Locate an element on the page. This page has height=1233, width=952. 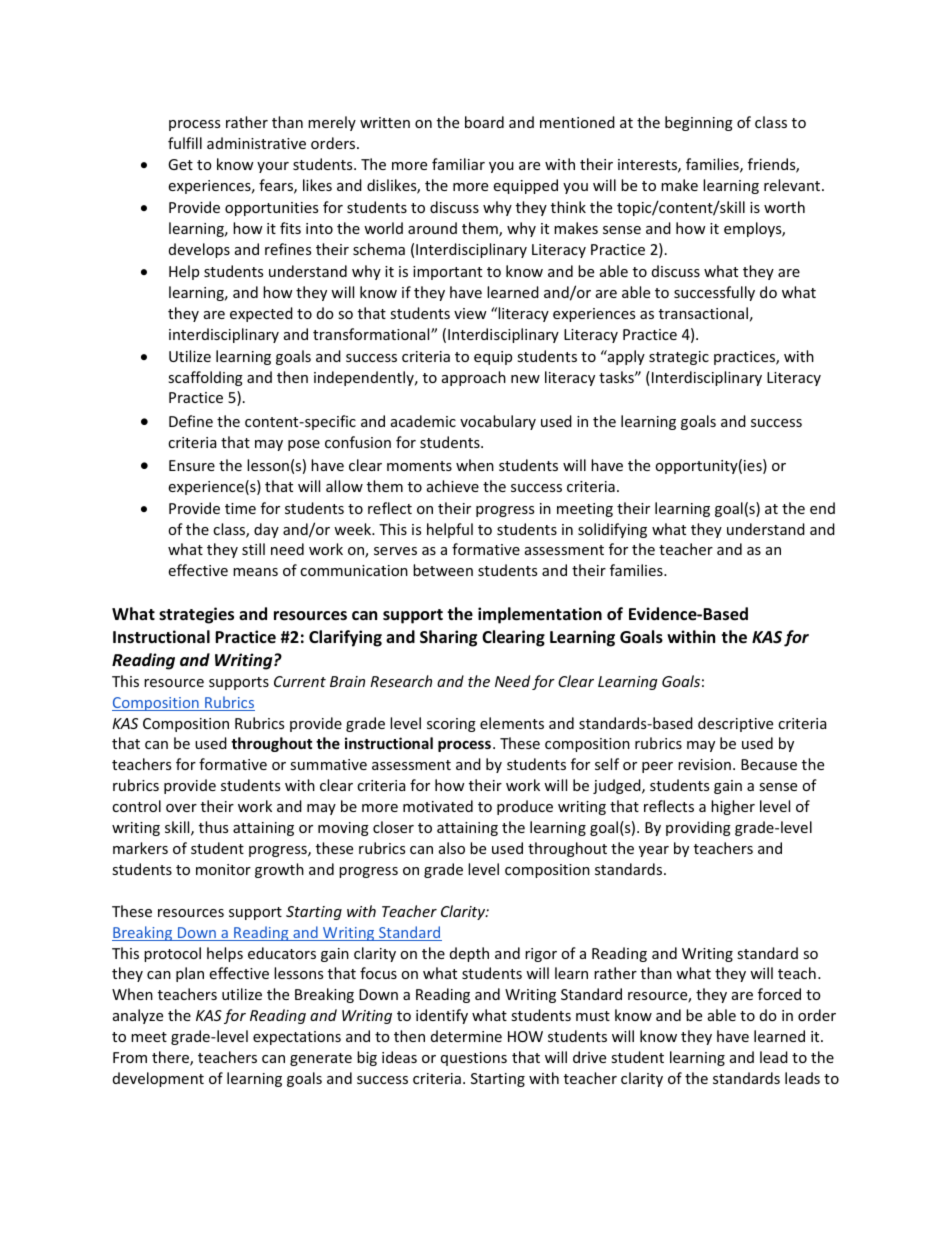
forced is located at coordinates (779, 994).
